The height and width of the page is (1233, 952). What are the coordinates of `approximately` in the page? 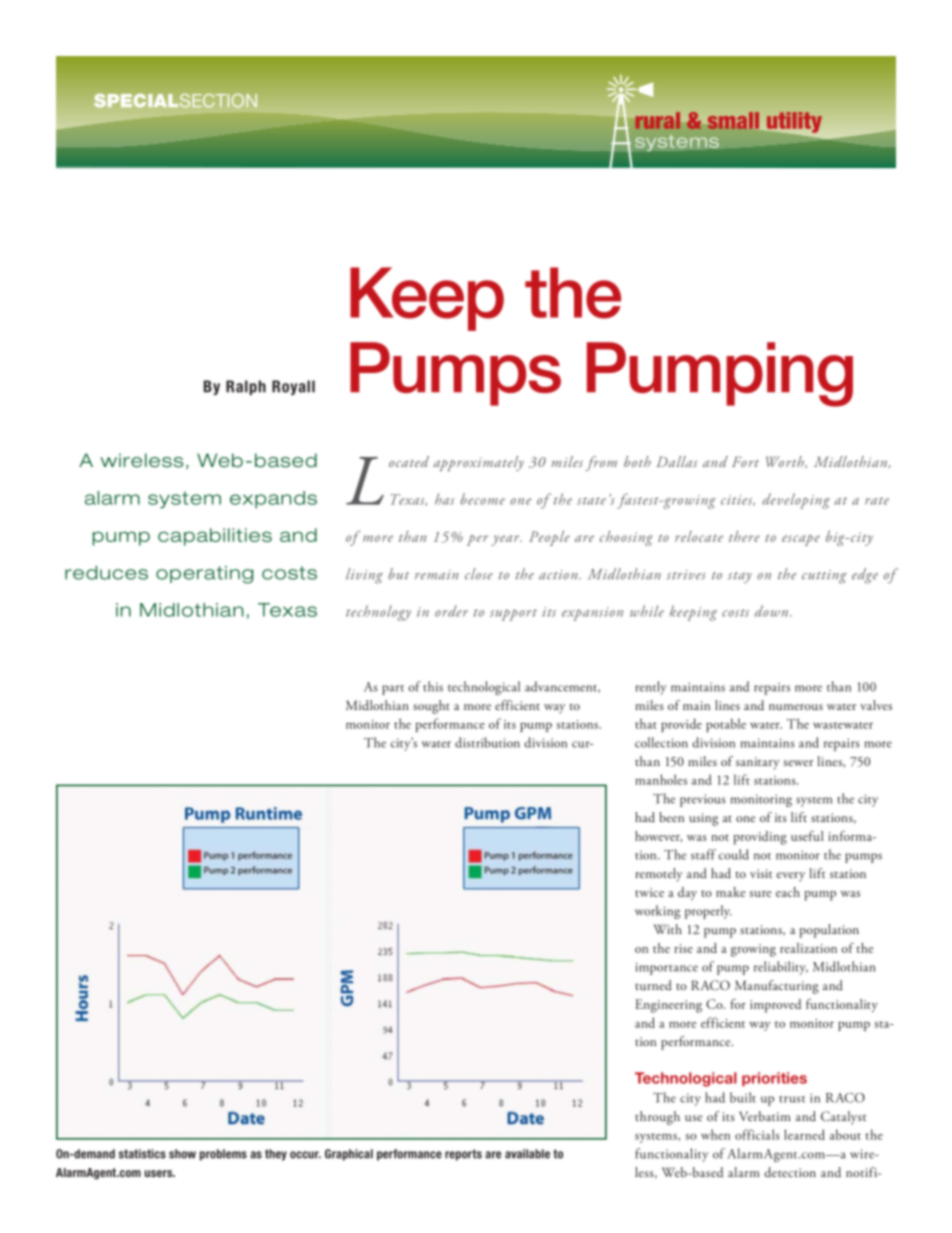 It's located at (478, 463).
